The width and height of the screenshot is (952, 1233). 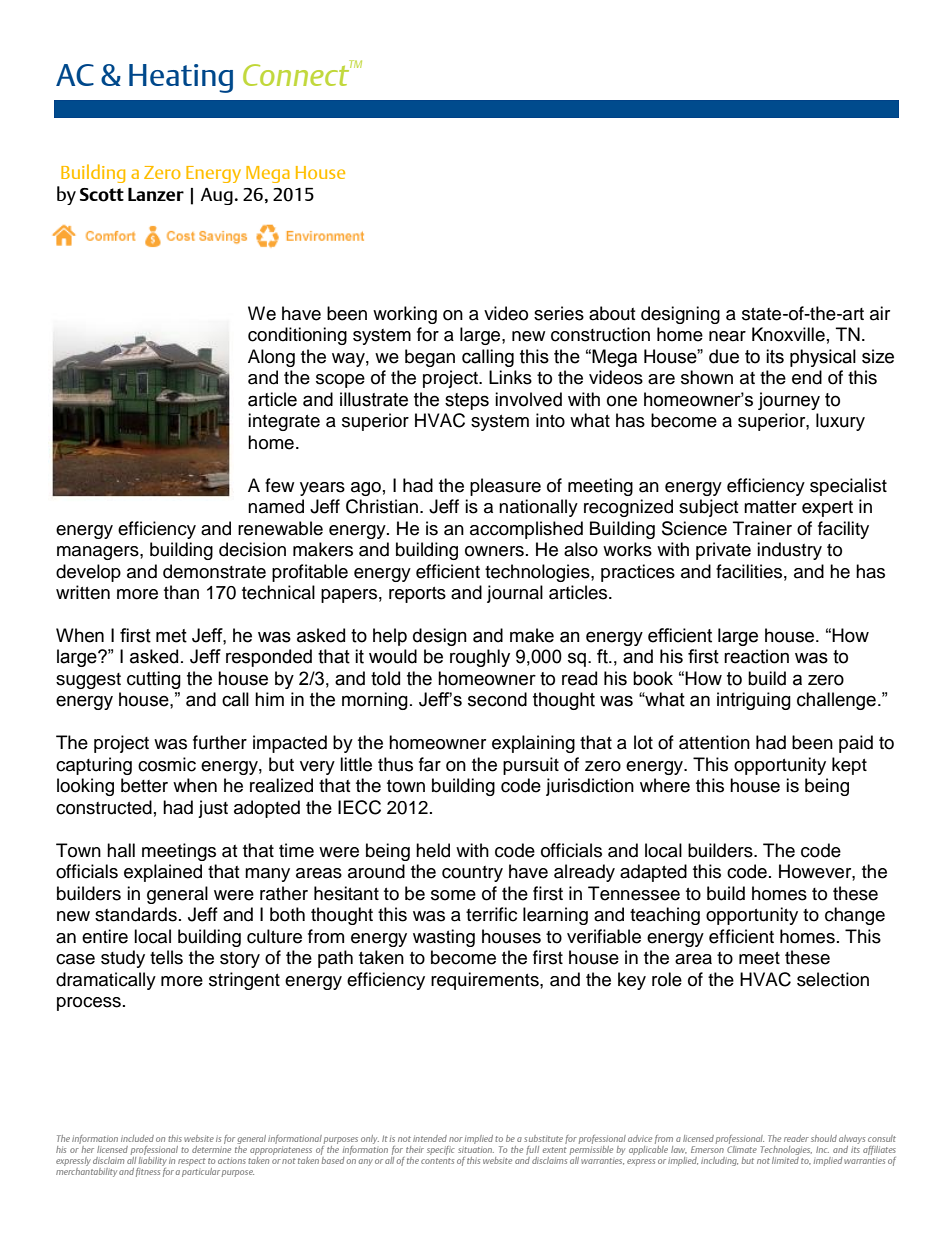 What do you see at coordinates (494, 551) in the screenshot?
I see `owners` at bounding box center [494, 551].
